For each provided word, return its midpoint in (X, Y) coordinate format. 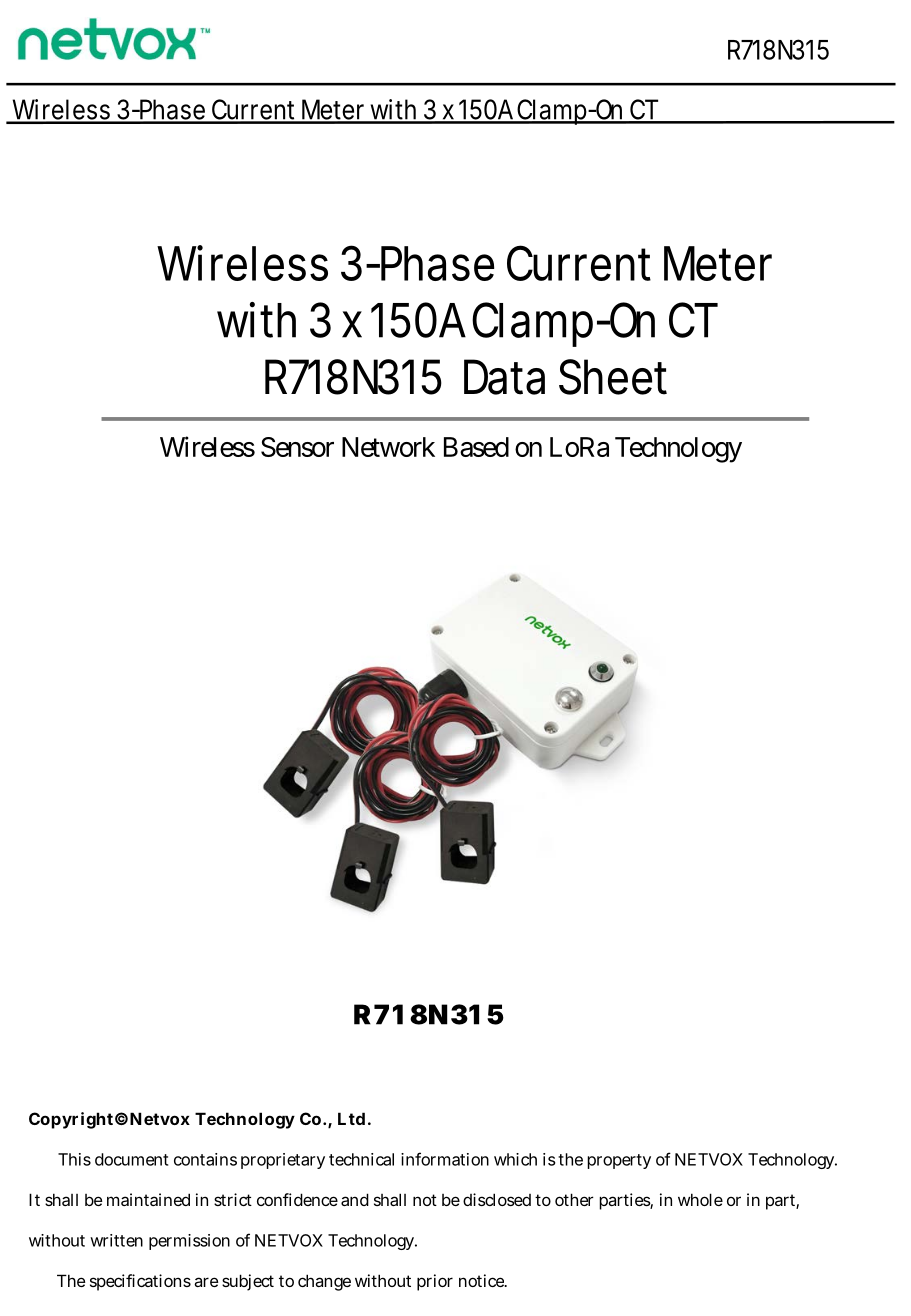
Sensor (297, 447)
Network (388, 447)
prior (435, 1282)
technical (361, 1159)
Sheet (613, 377)
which (515, 1159)
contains (205, 1159)
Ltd (351, 1118)
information (445, 1159)
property (619, 1161)
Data (504, 377)
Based (476, 447)
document (131, 1159)
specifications (140, 1282)
